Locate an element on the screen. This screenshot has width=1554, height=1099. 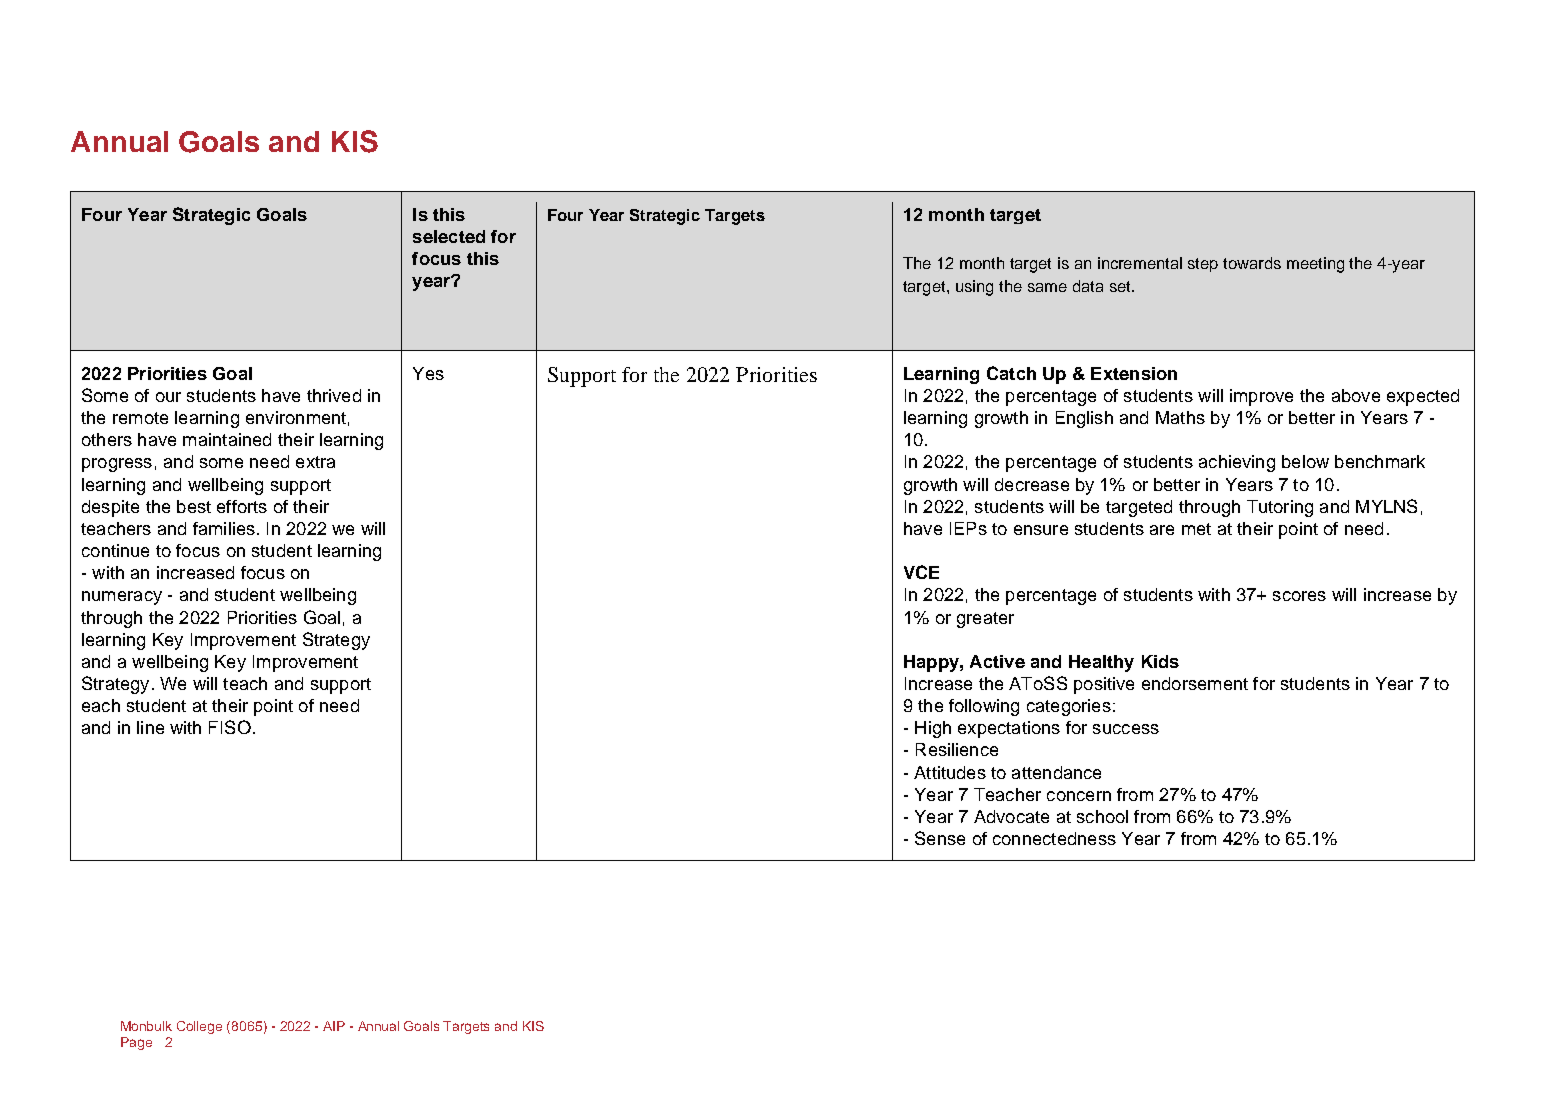
families is located at coordinates (224, 528).
